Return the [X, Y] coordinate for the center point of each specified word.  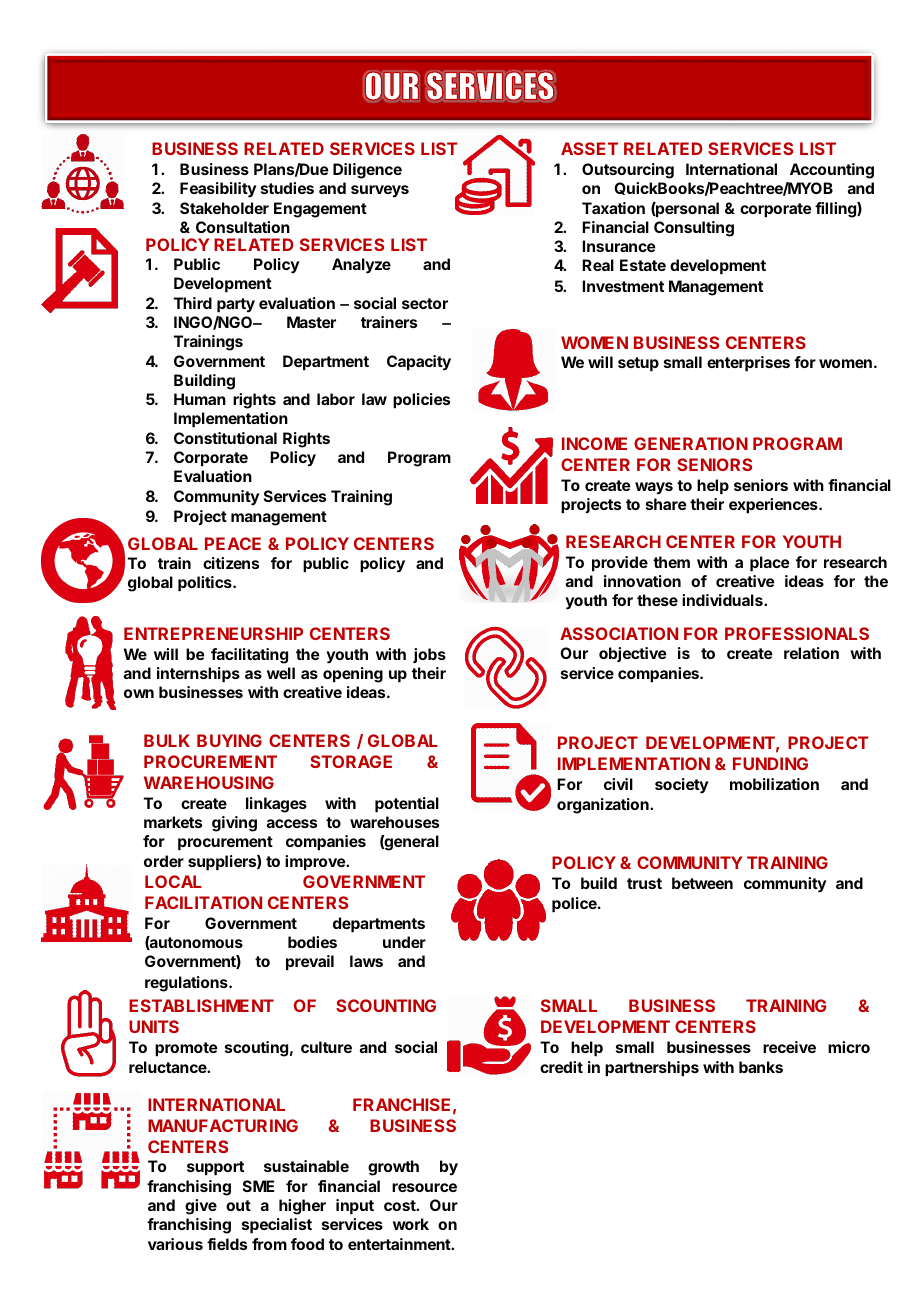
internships [198, 675]
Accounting [832, 171]
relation [811, 653]
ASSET [589, 148]
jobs [429, 655]
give [201, 1207]
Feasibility [218, 190]
